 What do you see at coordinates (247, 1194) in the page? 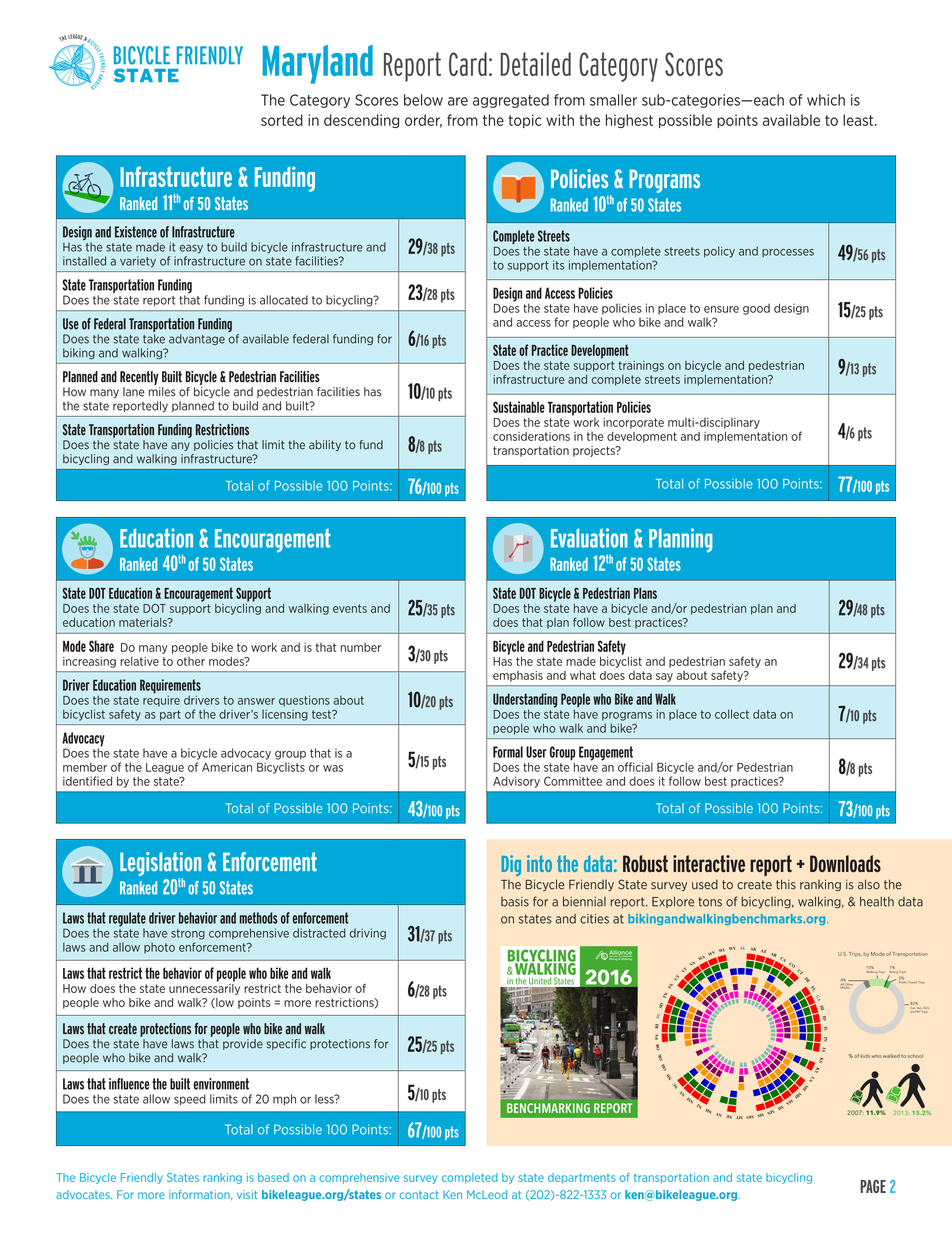
I see `visit` at bounding box center [247, 1194].
